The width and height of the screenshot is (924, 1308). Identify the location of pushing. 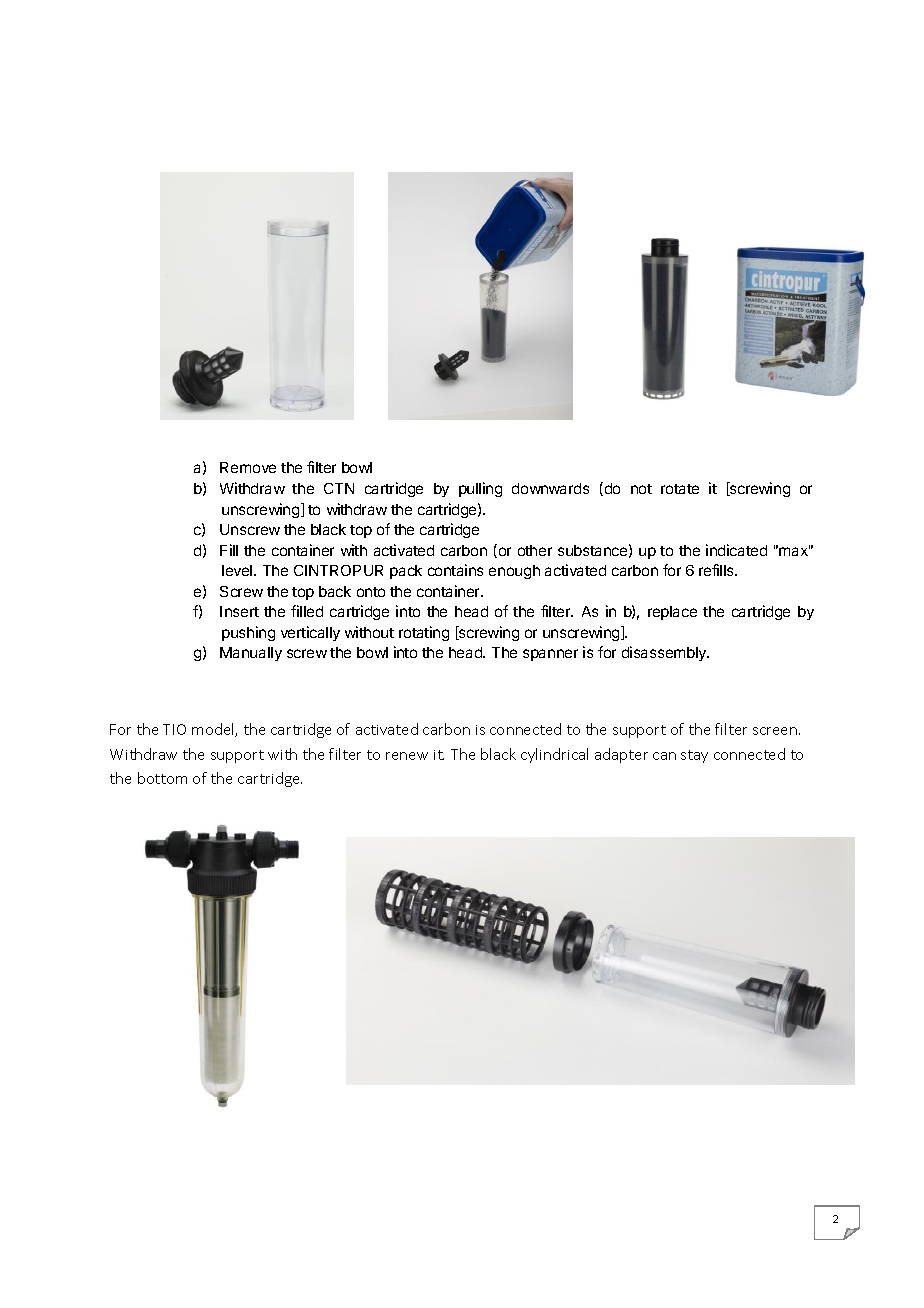
(248, 633).
